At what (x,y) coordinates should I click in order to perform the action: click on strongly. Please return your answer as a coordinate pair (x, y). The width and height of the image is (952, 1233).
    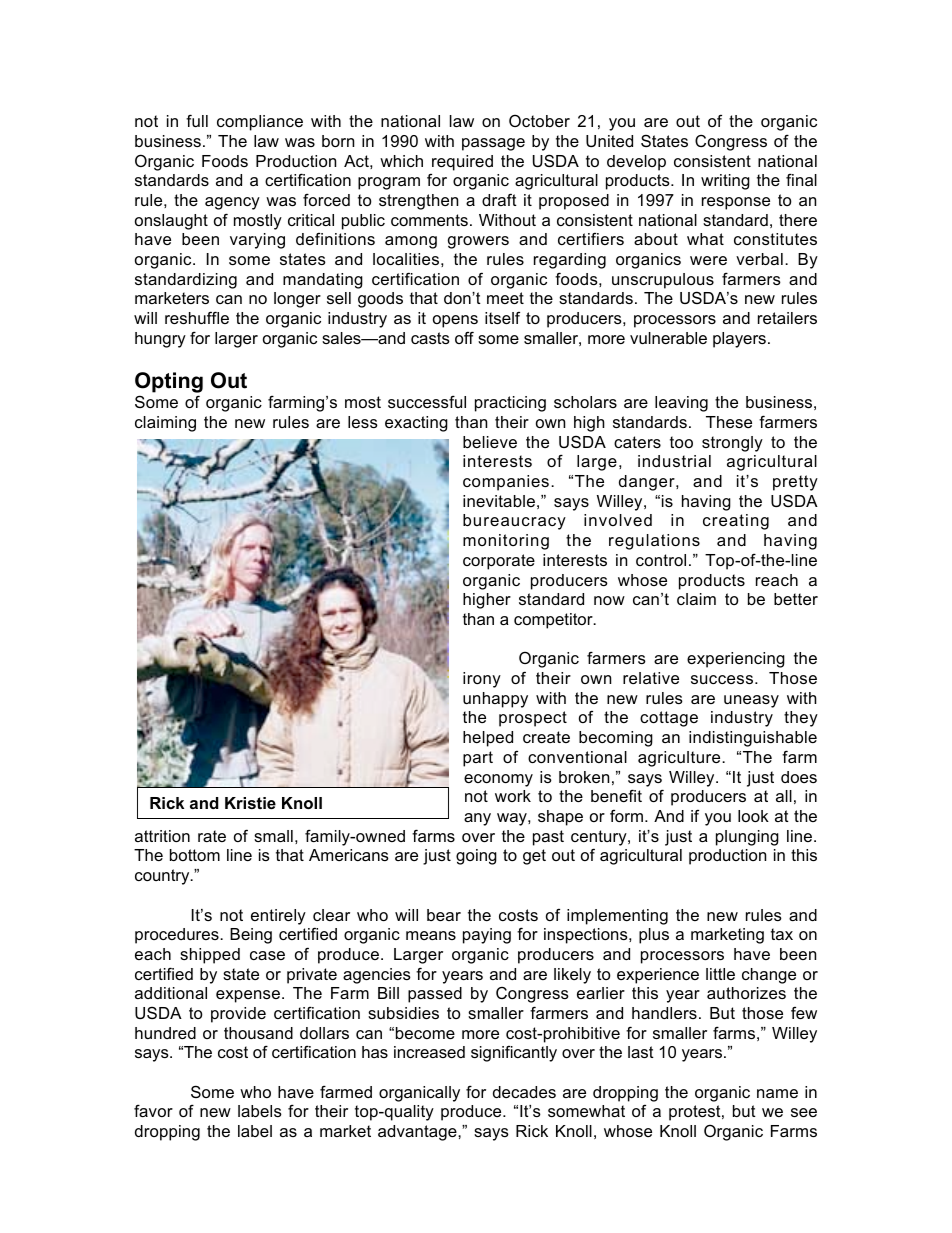
    Looking at the image, I should click on (732, 444).
